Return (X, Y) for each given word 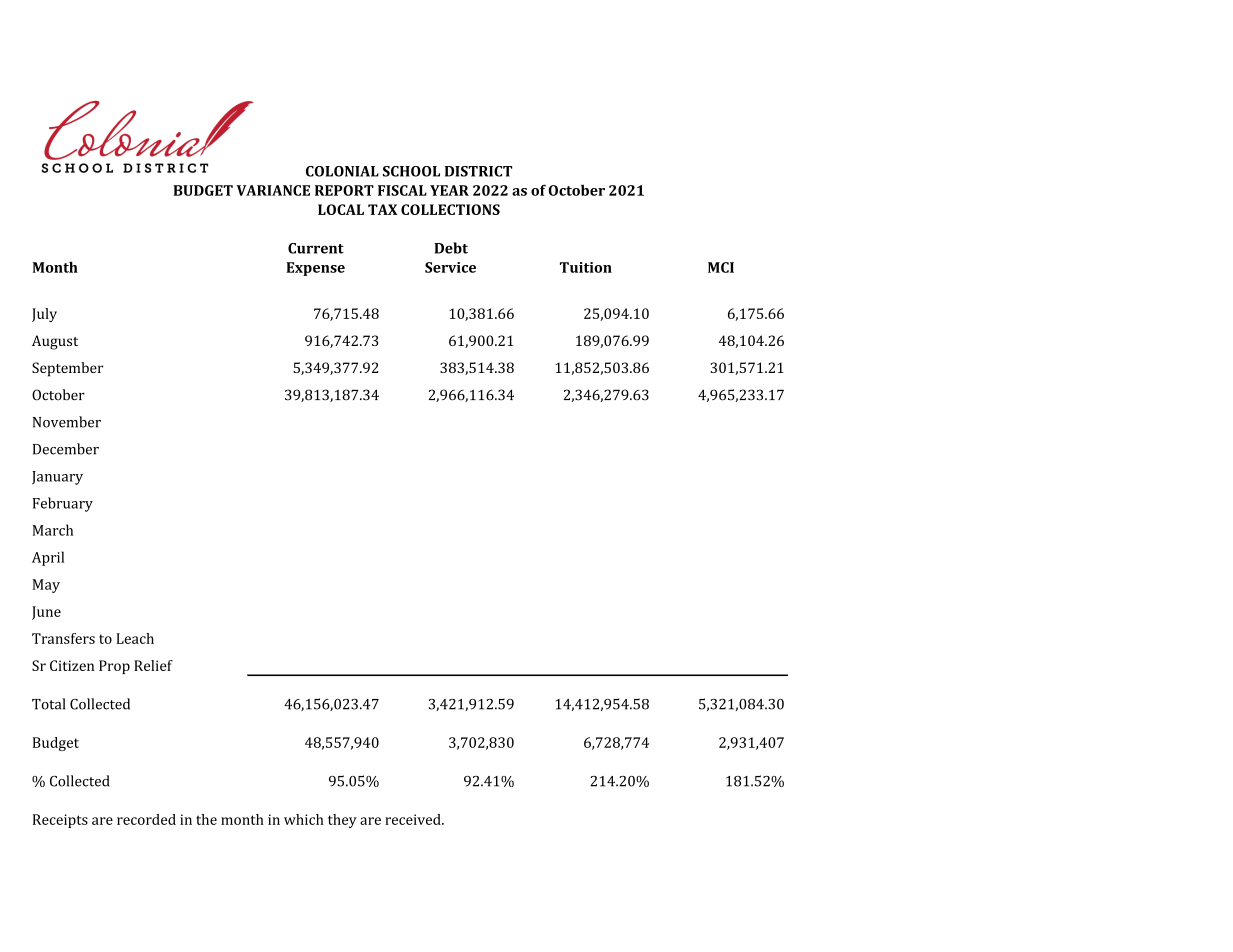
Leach (135, 638)
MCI (721, 267)
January (57, 478)
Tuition (586, 267)
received (414, 819)
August (55, 342)
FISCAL (402, 190)
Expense (315, 269)
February (63, 504)
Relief (153, 665)
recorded (146, 819)
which (304, 819)
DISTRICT (478, 171)
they (342, 821)
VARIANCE (273, 190)
